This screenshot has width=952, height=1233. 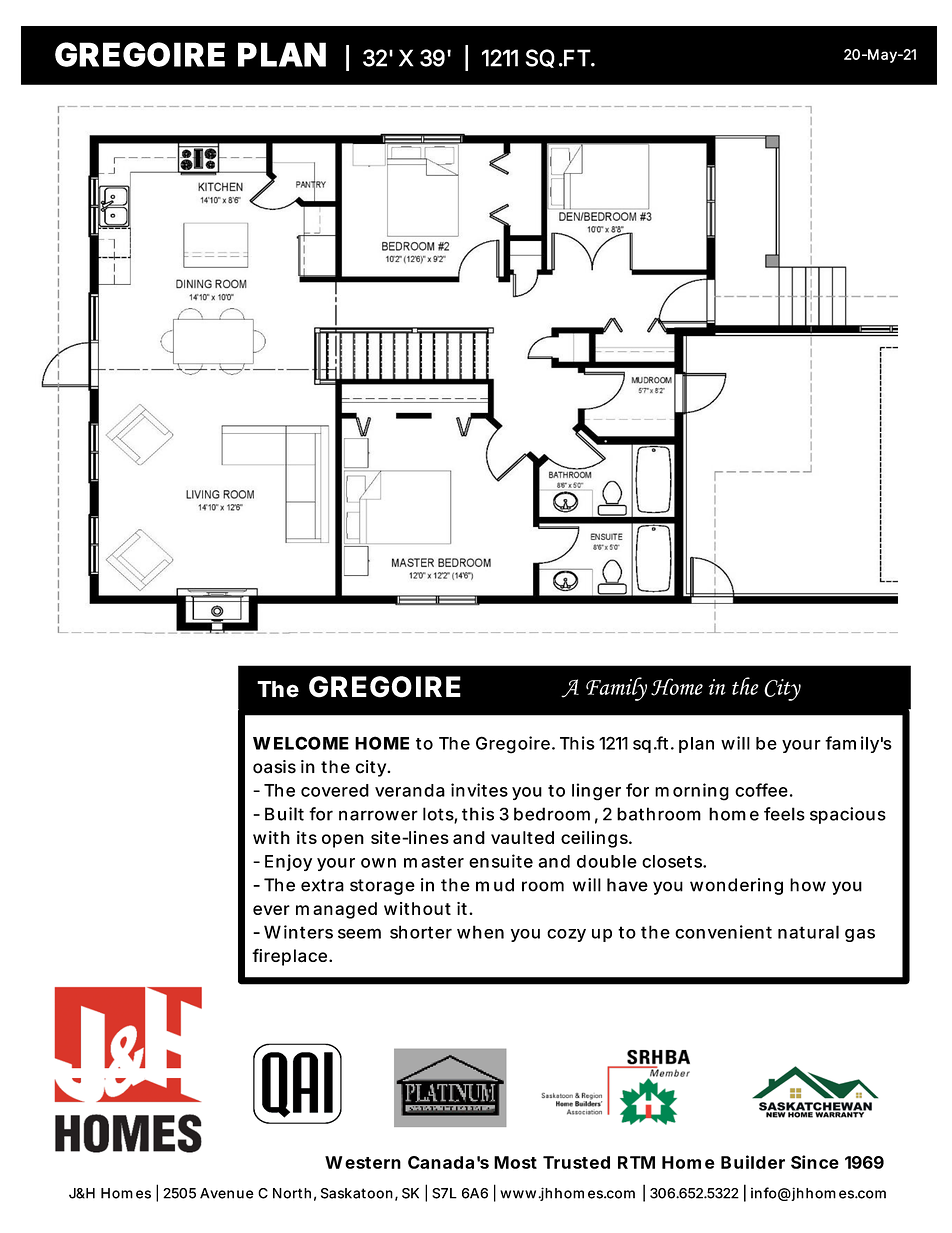 I want to click on Since, so click(x=815, y=1162).
